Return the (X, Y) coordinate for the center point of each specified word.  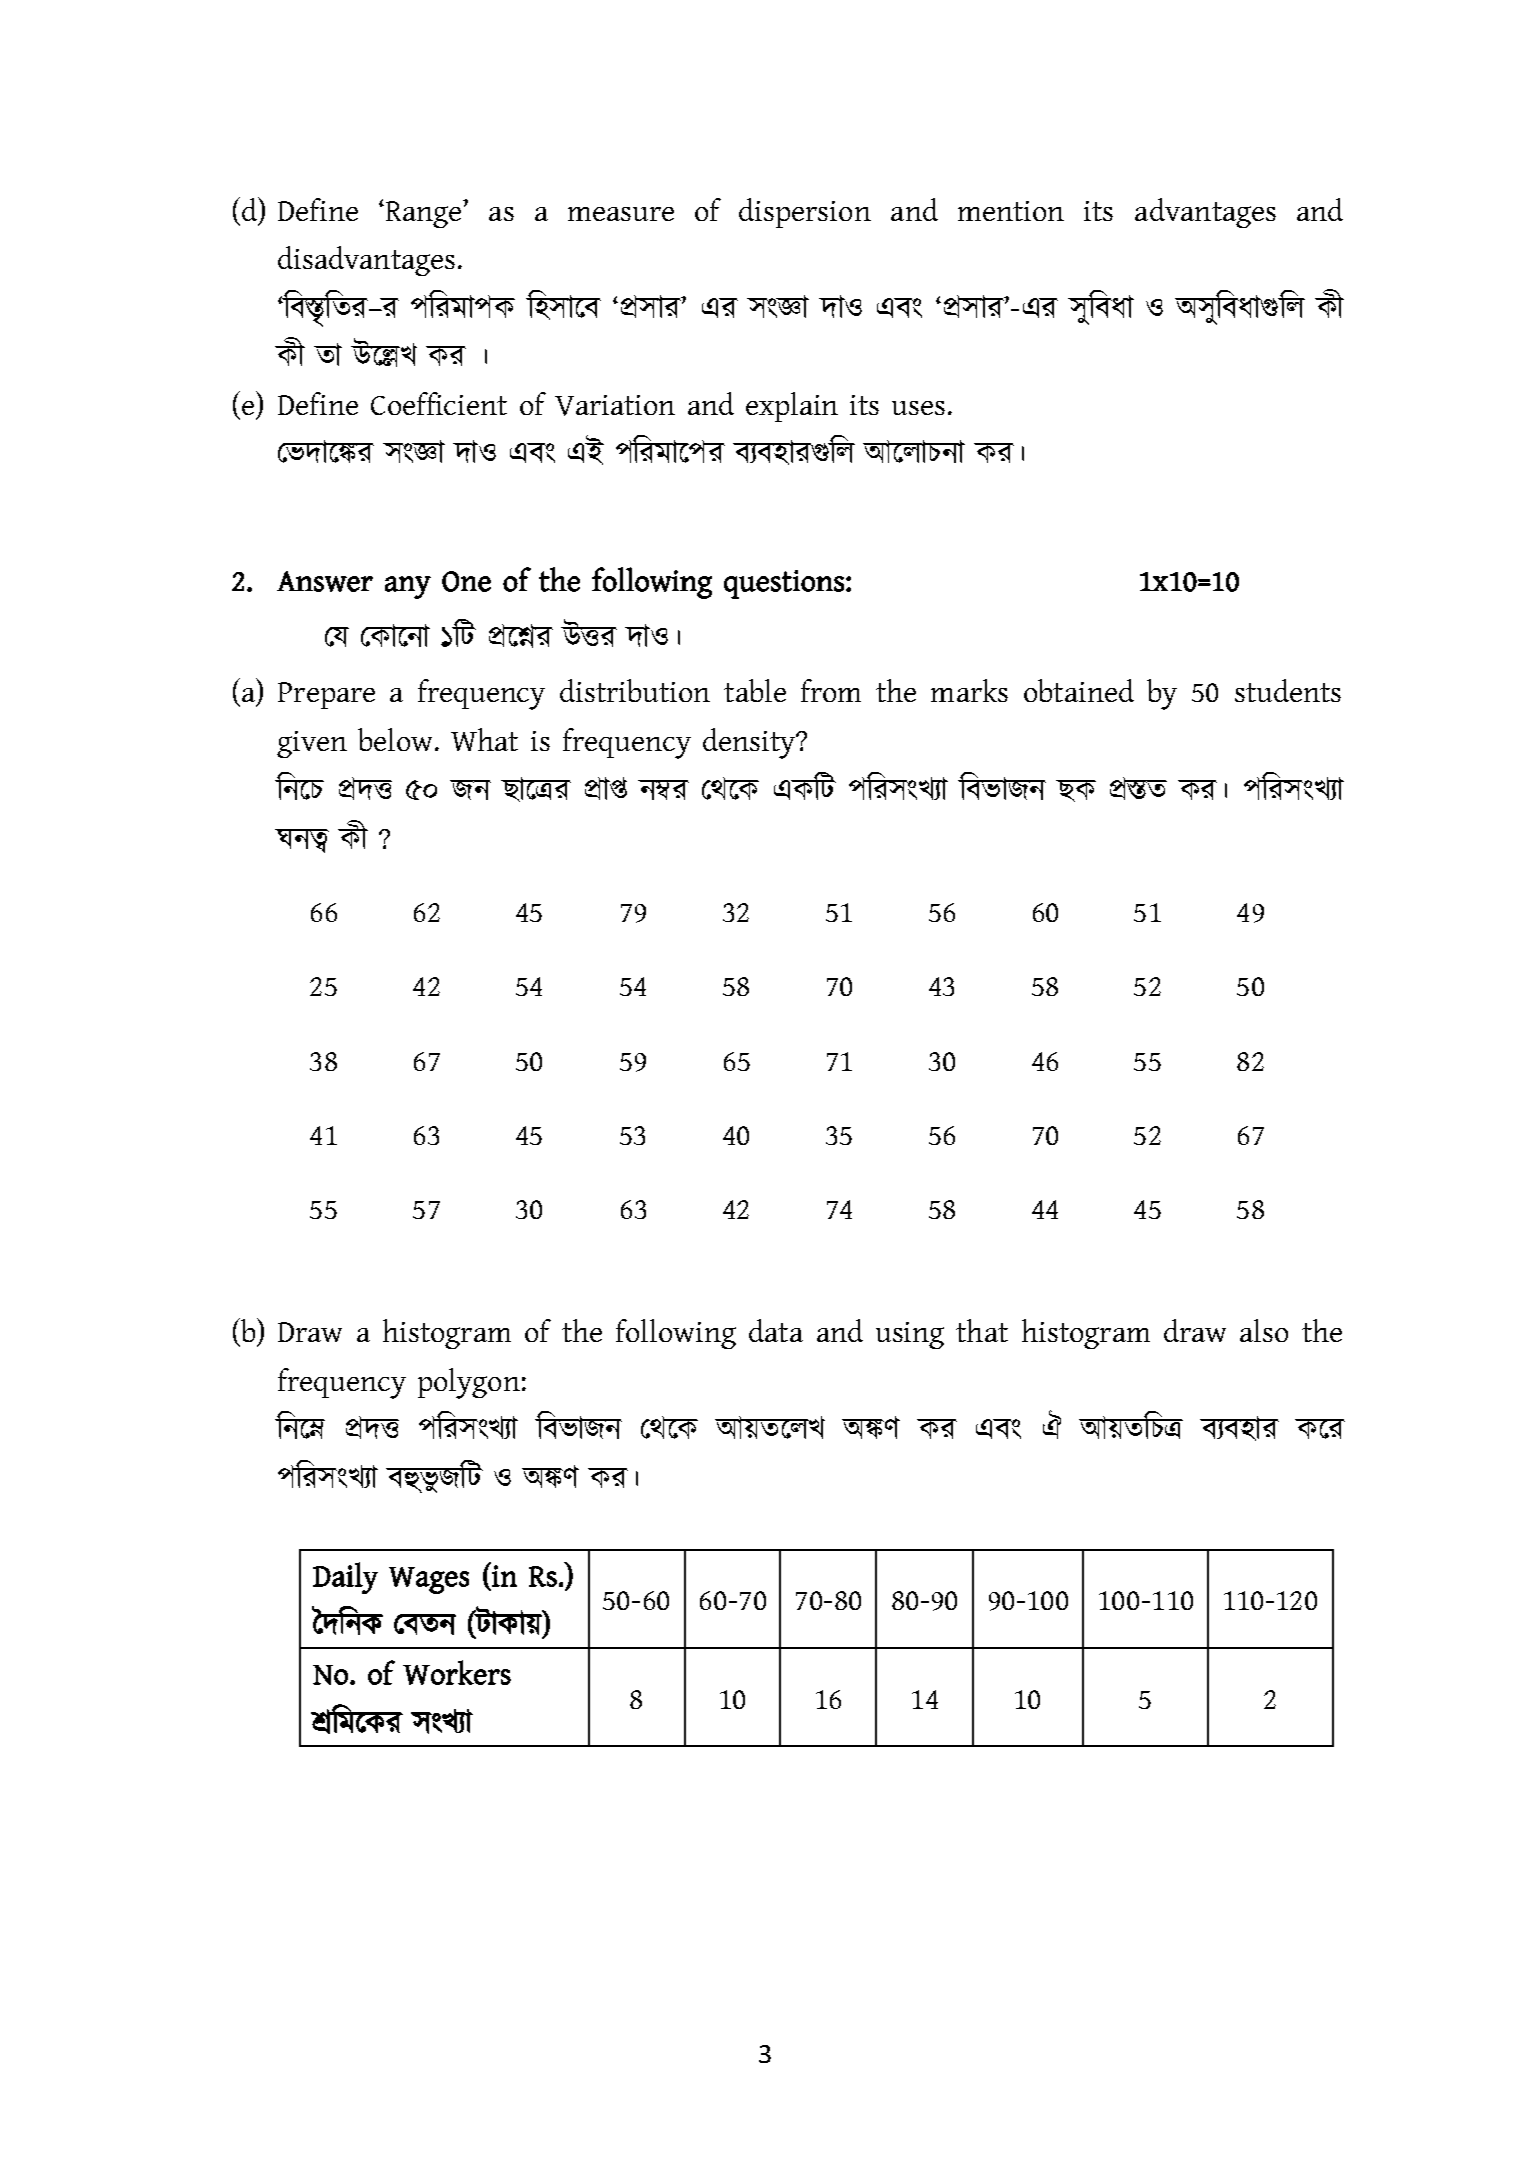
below (397, 739)
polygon (469, 1383)
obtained (1079, 690)
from (831, 690)
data (776, 1330)
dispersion (805, 213)
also (1264, 1330)
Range (423, 214)
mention (1011, 211)
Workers (457, 1672)
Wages (429, 1580)
